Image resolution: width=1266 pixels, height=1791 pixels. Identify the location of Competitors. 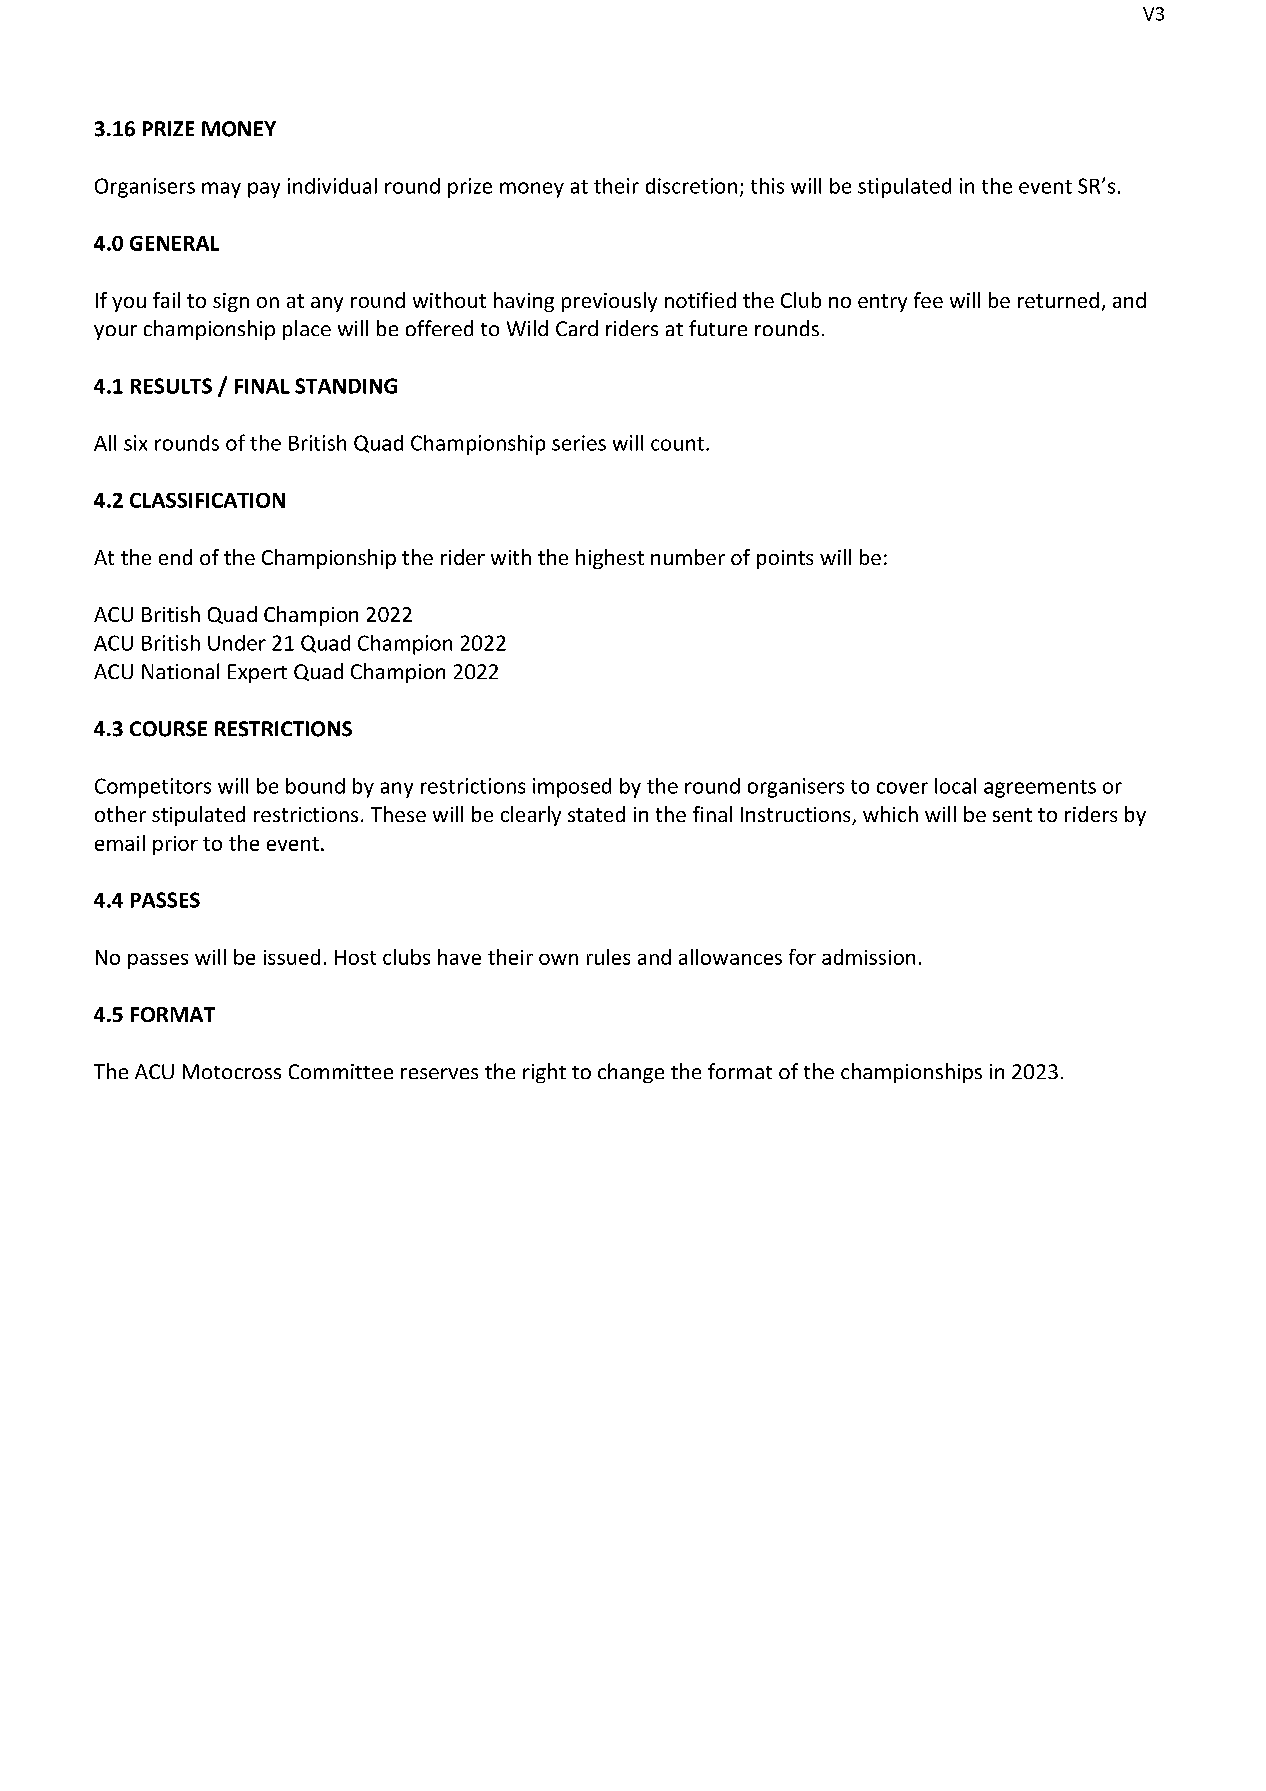
(153, 788).
